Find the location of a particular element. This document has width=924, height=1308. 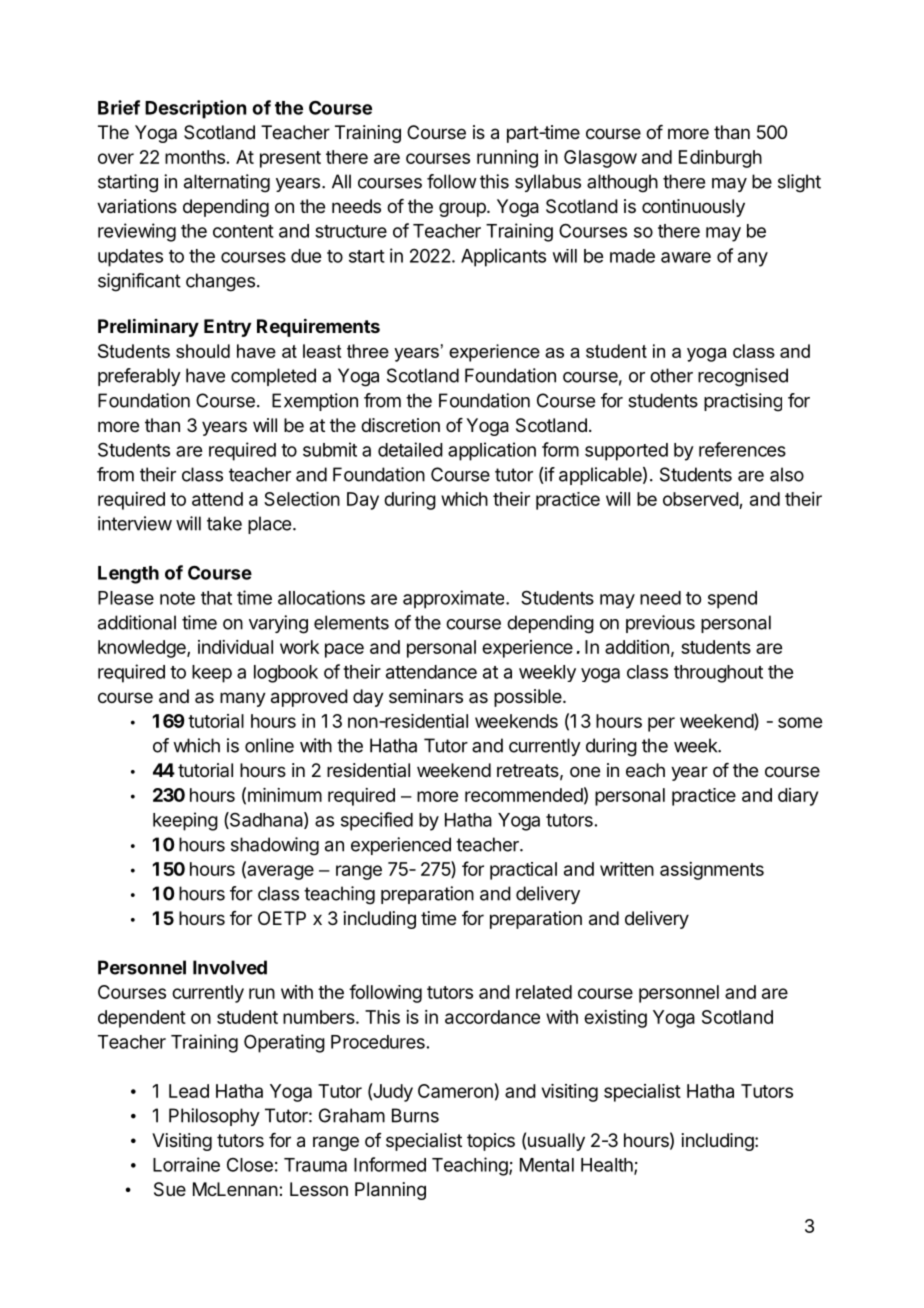

practical is located at coordinates (523, 871).
